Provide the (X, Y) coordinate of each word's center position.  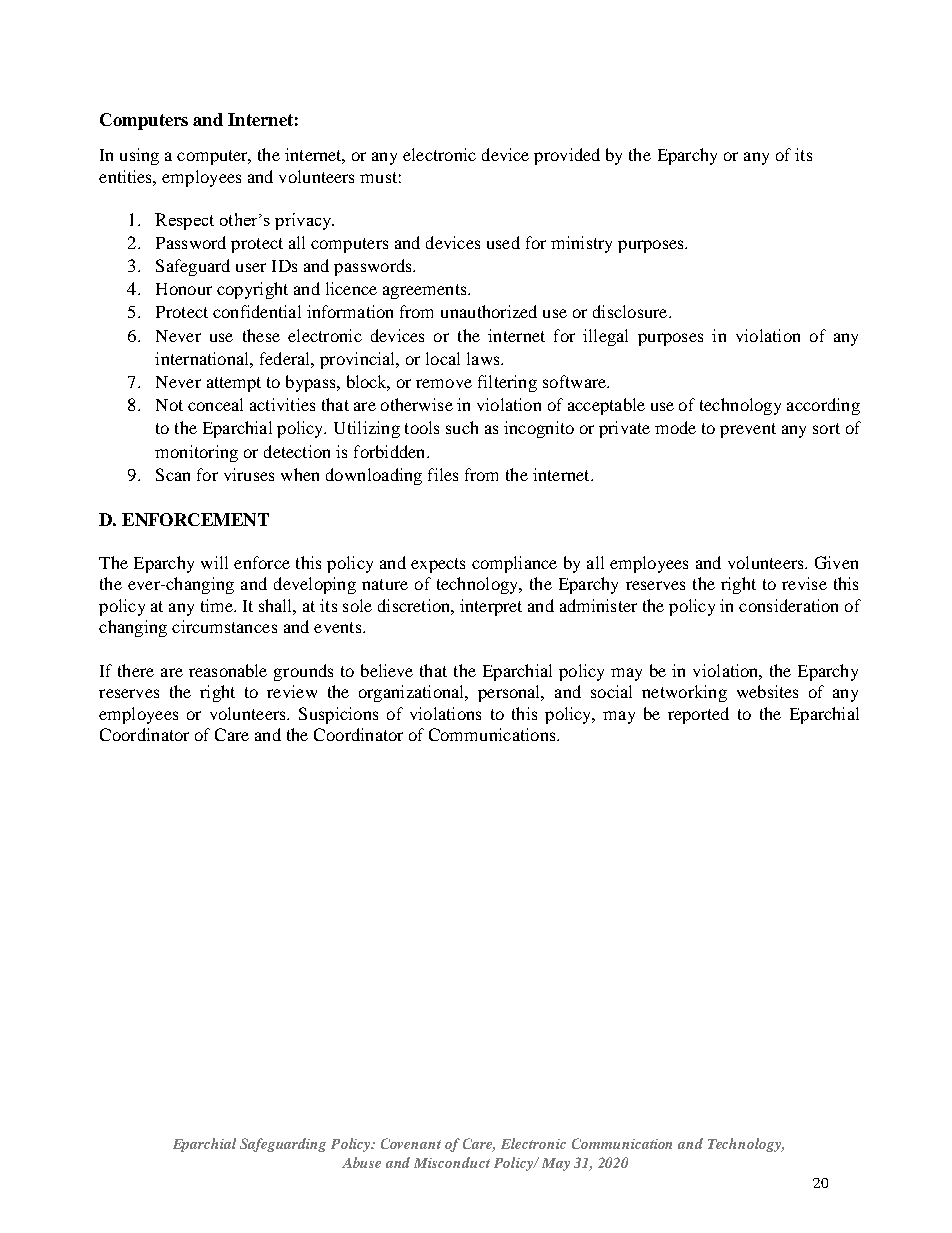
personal (510, 693)
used (503, 242)
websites (767, 691)
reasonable (228, 670)
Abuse (361, 1162)
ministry (581, 244)
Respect (184, 221)
